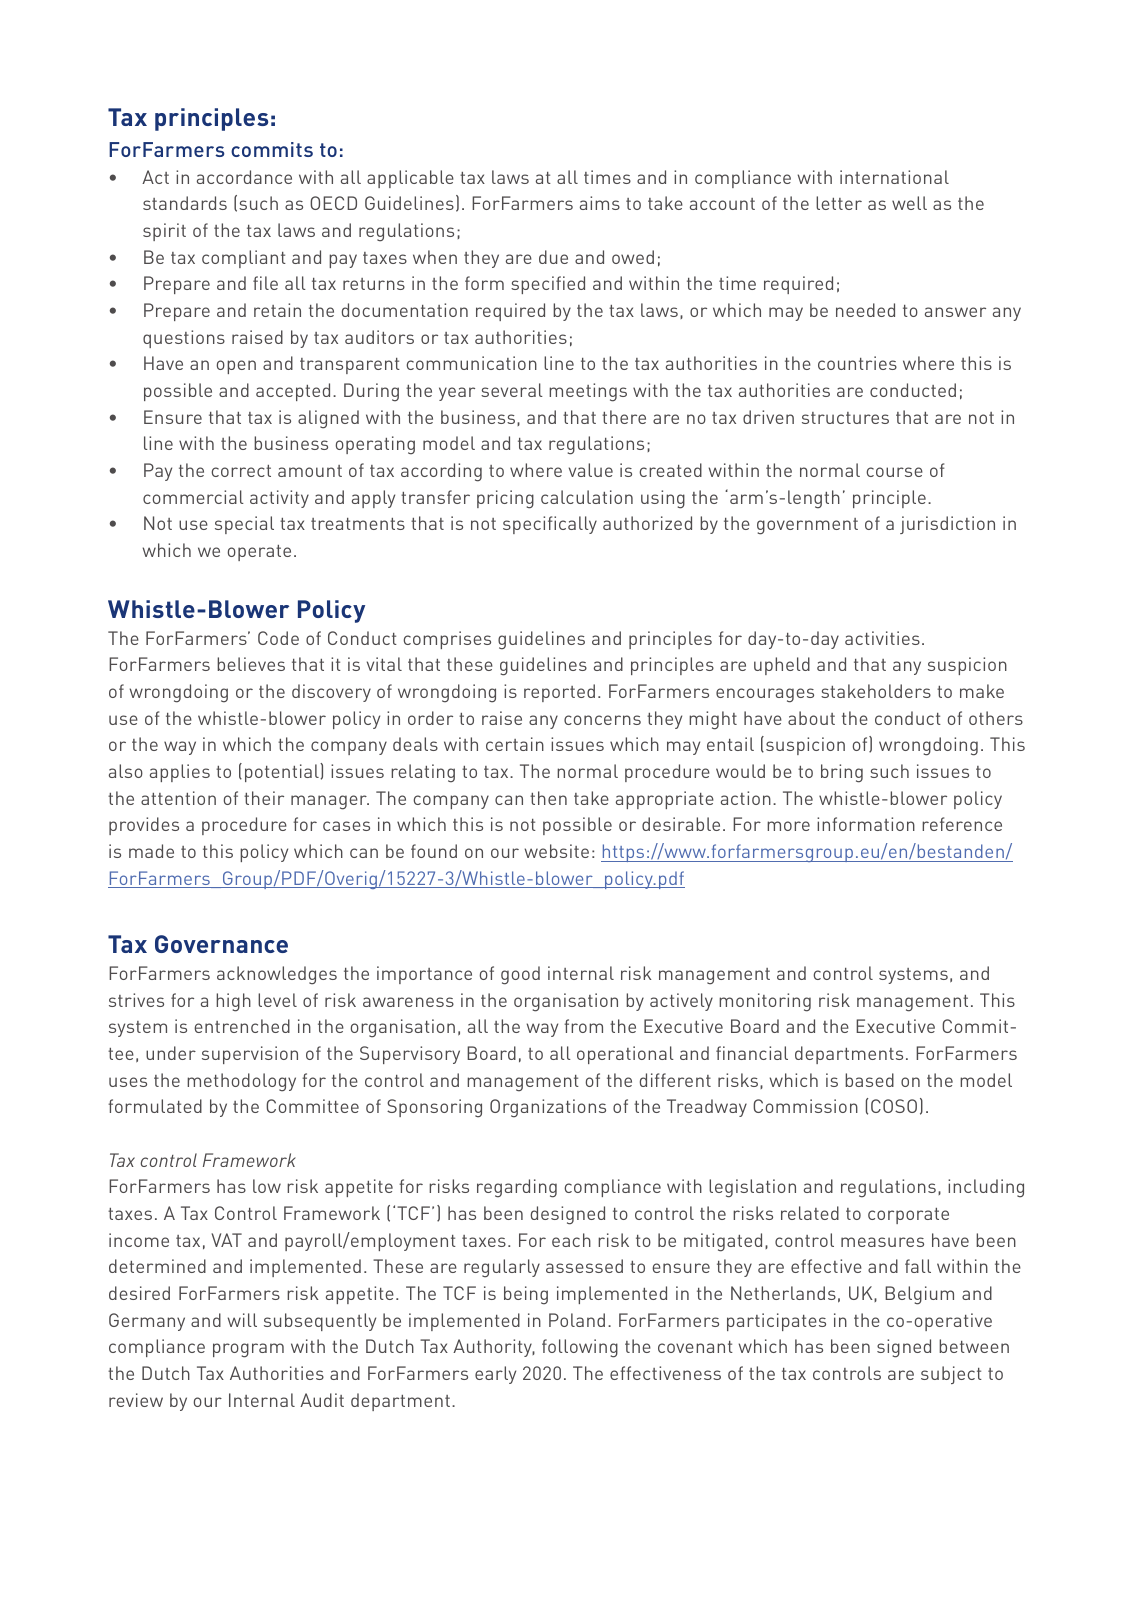 This screenshot has width=1134, height=1604. What do you see at coordinates (259, 553) in the screenshot?
I see `operate` at bounding box center [259, 553].
